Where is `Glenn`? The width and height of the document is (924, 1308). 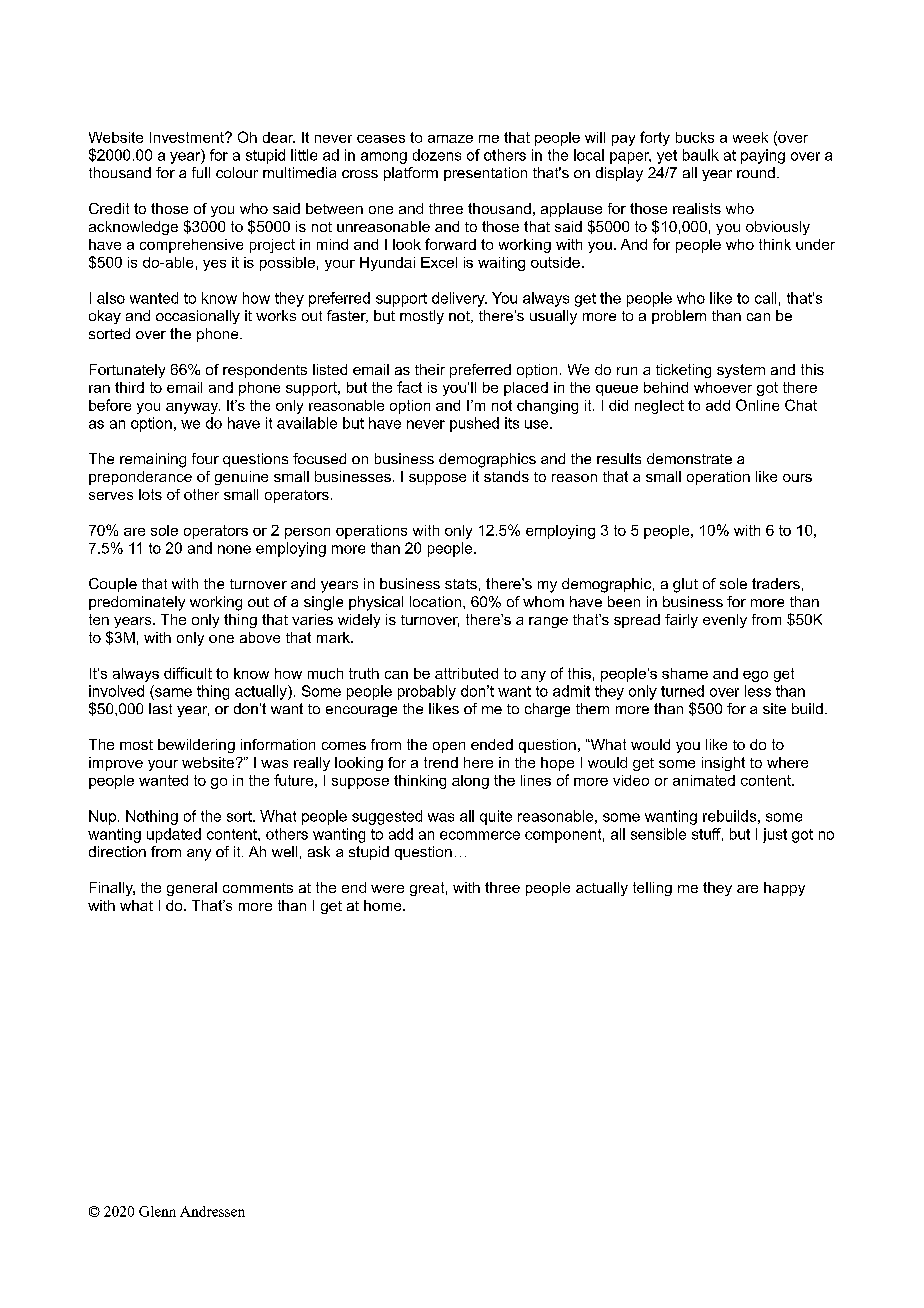 Glenn is located at coordinates (157, 1211).
